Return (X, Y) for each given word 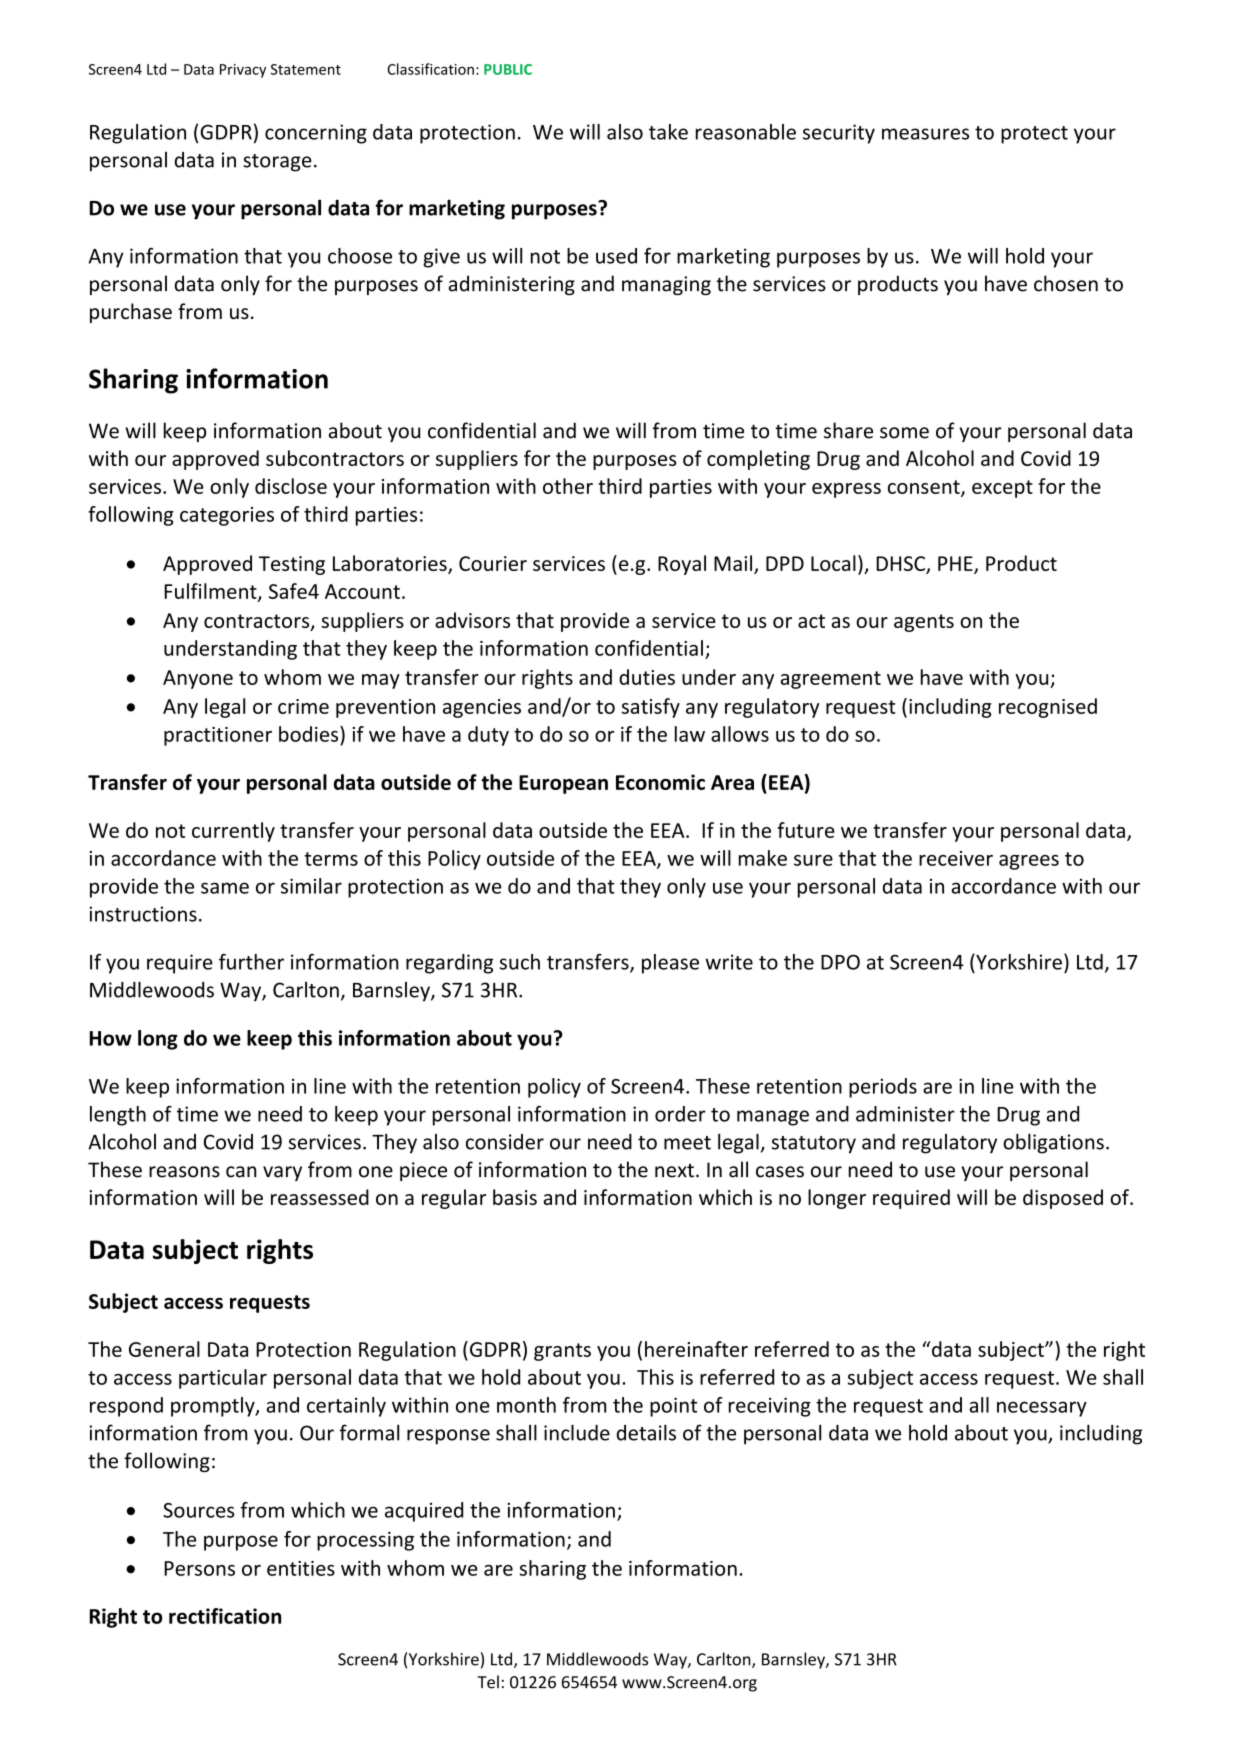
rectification (225, 1616)
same (225, 888)
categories (227, 516)
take (668, 132)
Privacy (243, 71)
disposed (1063, 1199)
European (563, 784)
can (241, 1172)
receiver (956, 858)
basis (515, 1197)
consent (925, 488)
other (568, 486)
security (839, 134)
